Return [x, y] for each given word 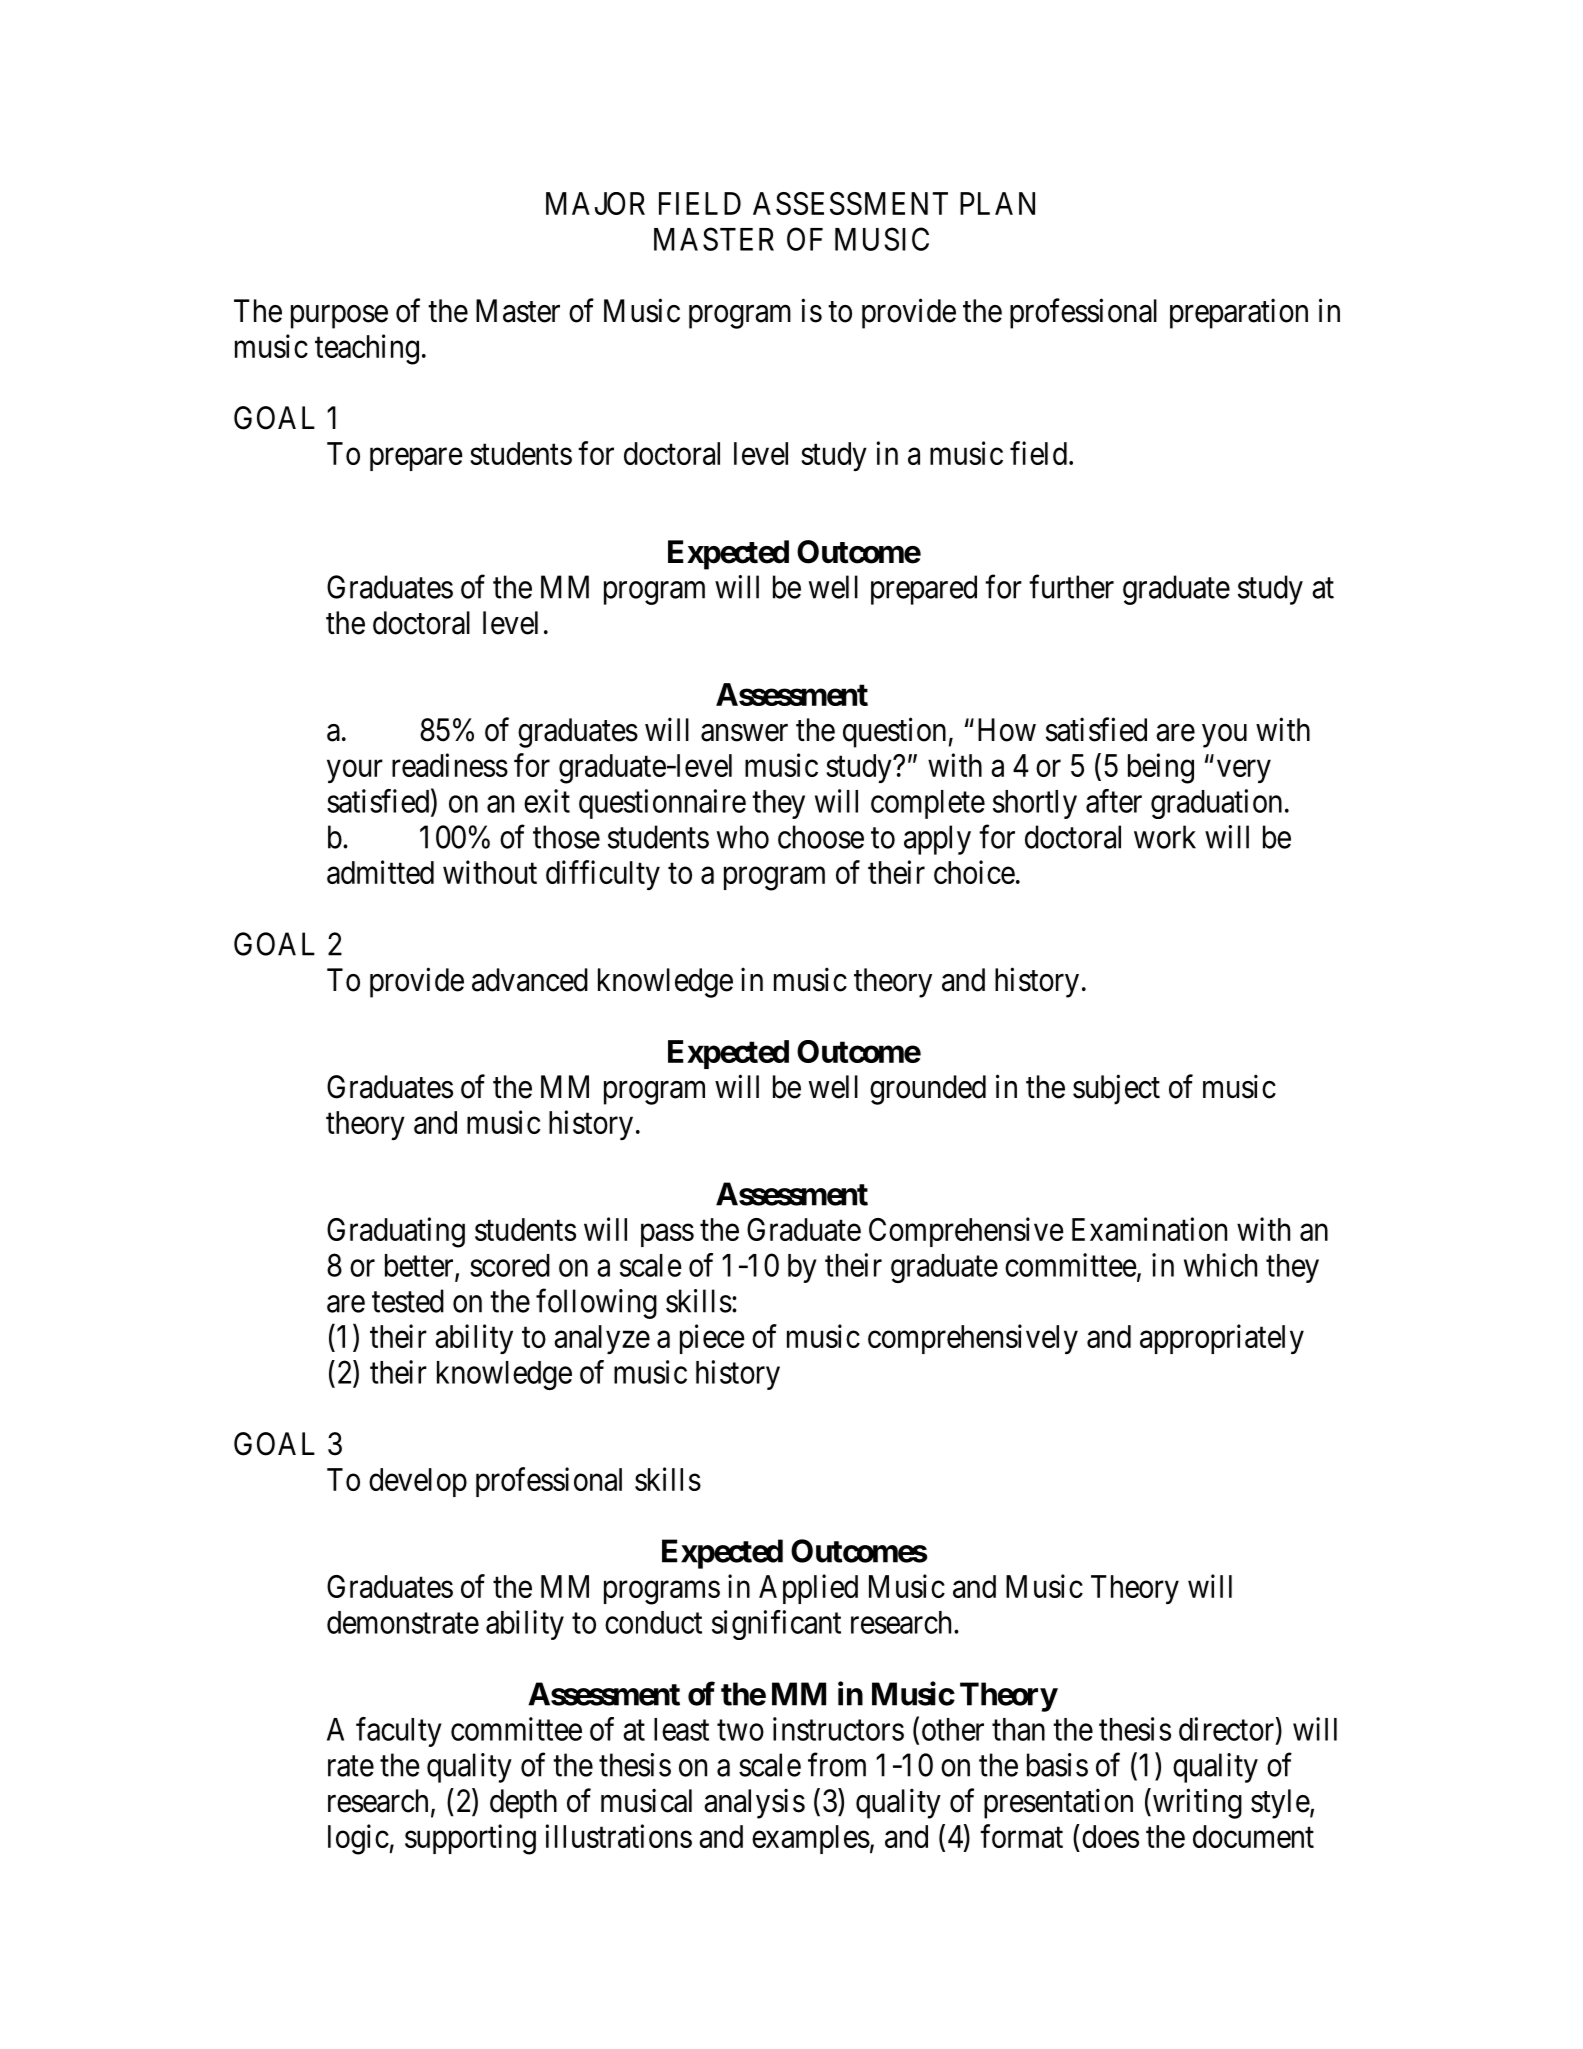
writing [1197, 1803]
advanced [530, 980]
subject [1116, 1089]
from [837, 1765]
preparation [1239, 313]
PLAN [997, 203]
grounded [928, 1090]
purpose [339, 317]
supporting [470, 1839]
